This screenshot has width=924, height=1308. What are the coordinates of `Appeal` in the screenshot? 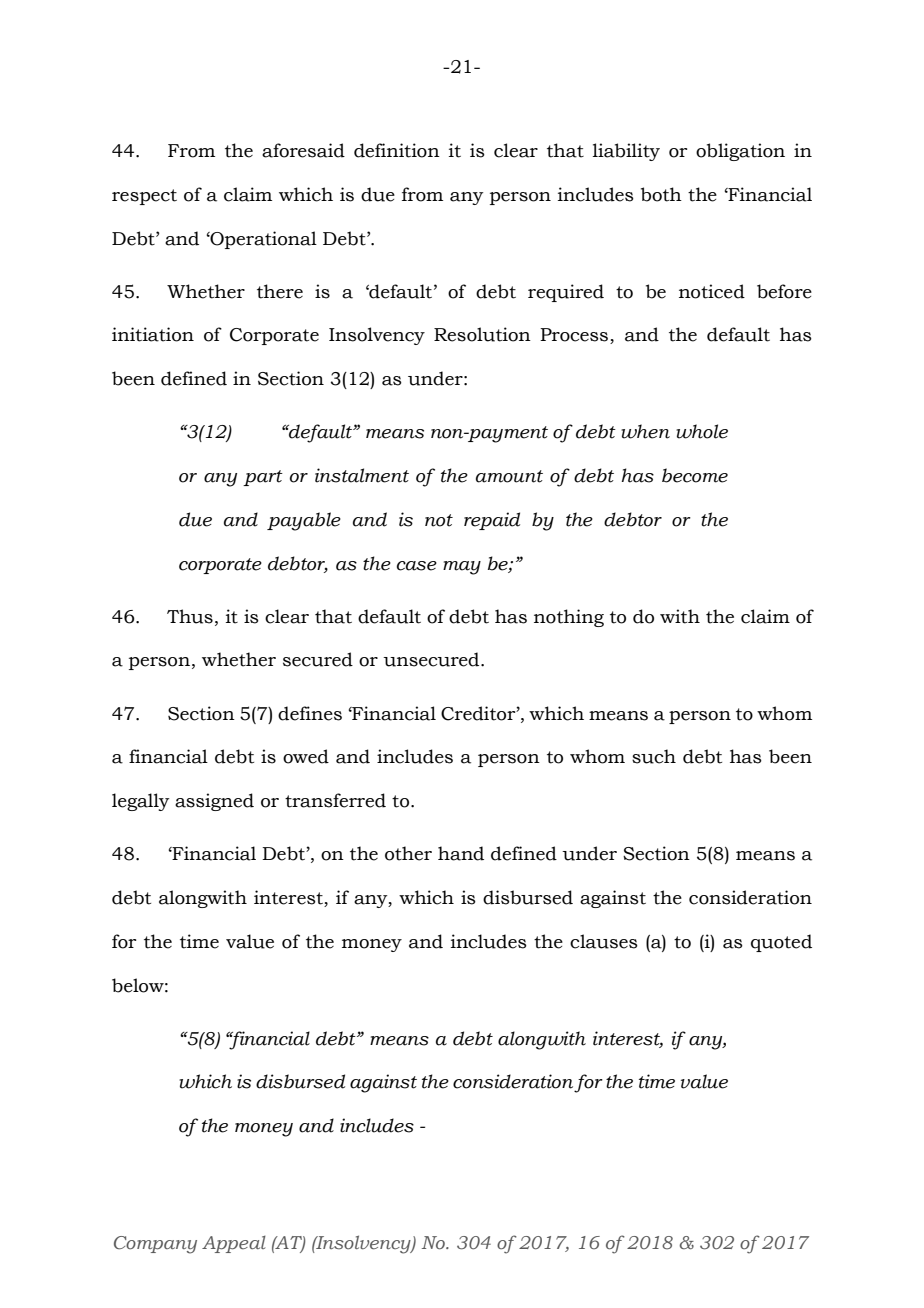 It's located at (234, 1244).
